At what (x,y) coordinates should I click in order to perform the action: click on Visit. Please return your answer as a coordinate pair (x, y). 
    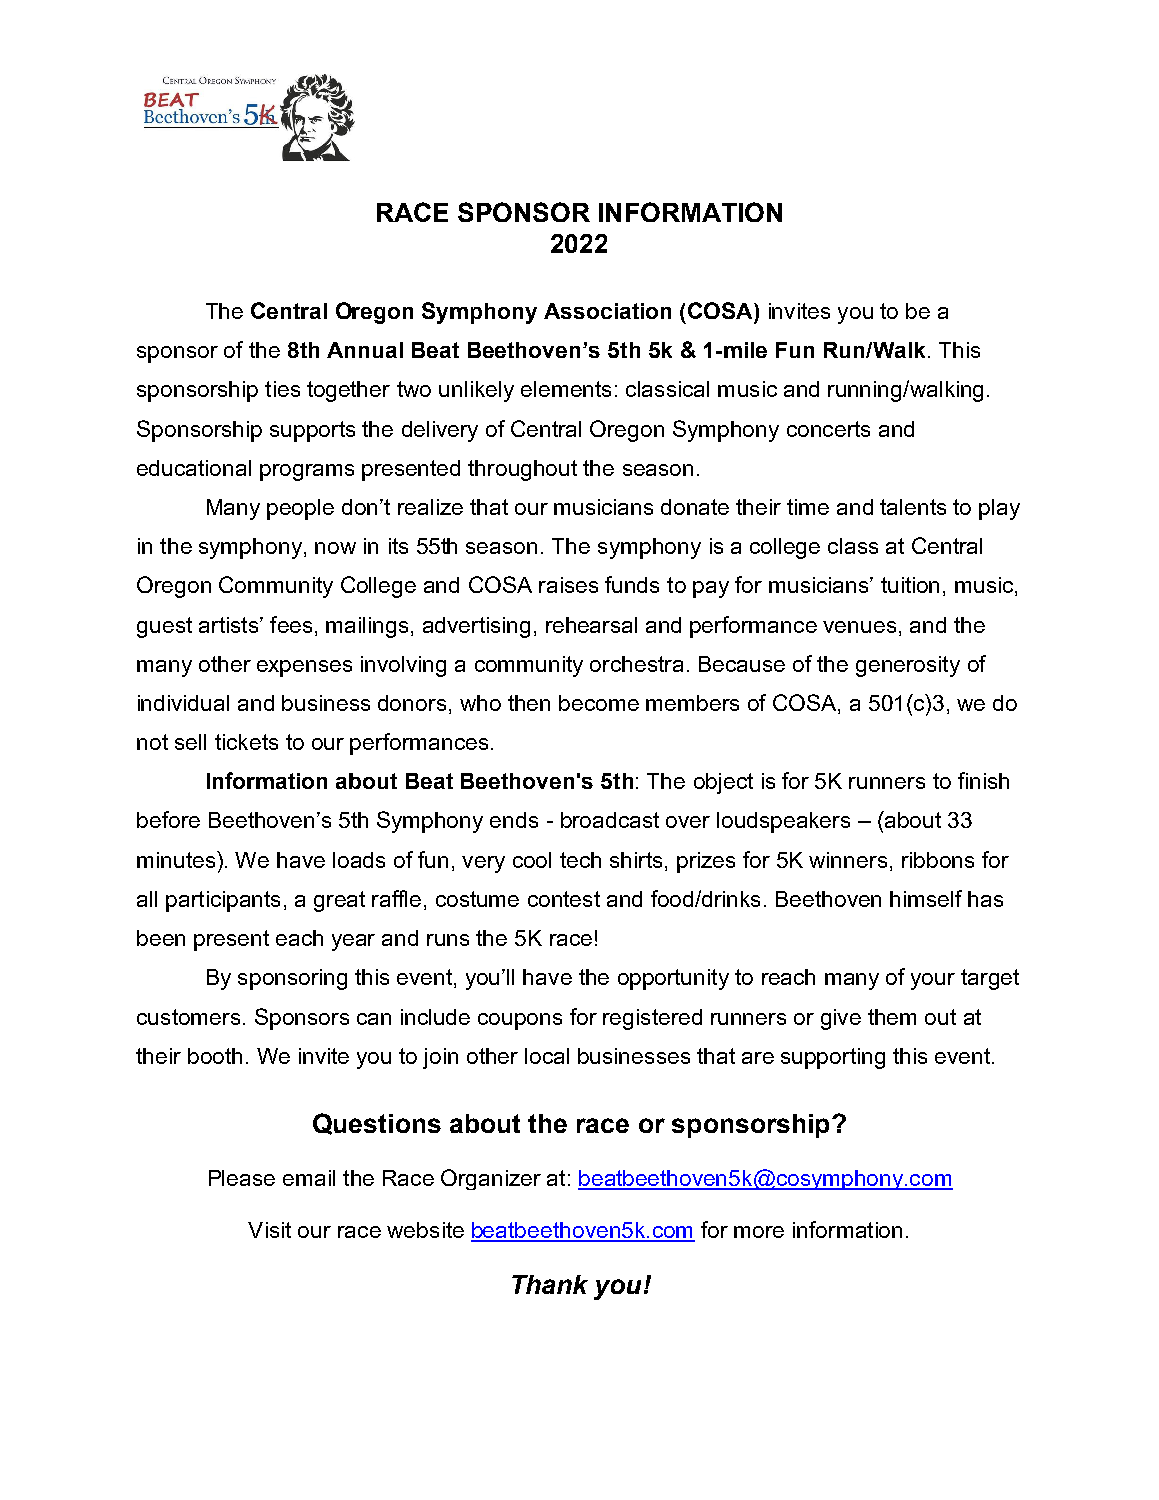
    Looking at the image, I should click on (269, 1230).
